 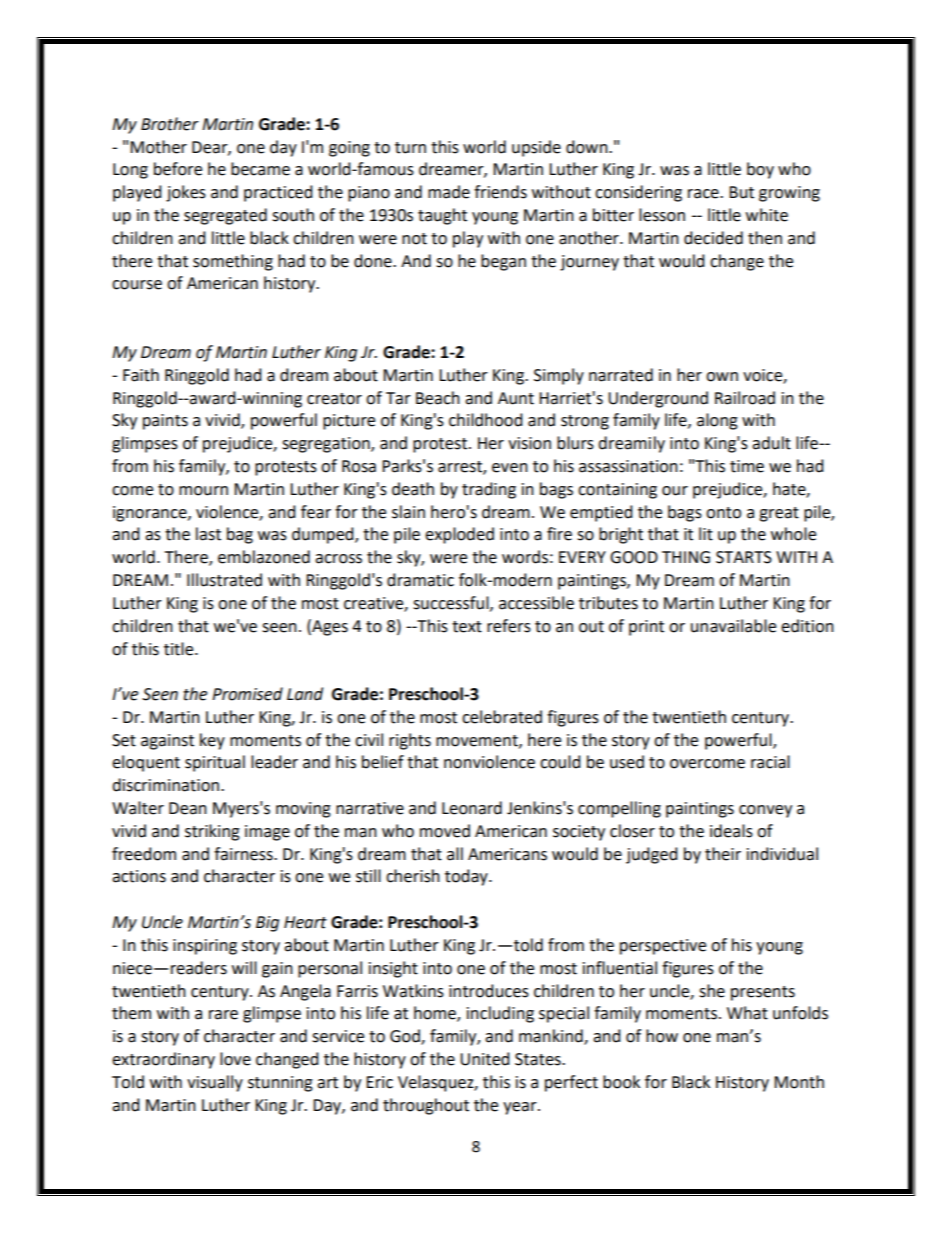 What do you see at coordinates (747, 466) in the page?
I see `time` at bounding box center [747, 466].
